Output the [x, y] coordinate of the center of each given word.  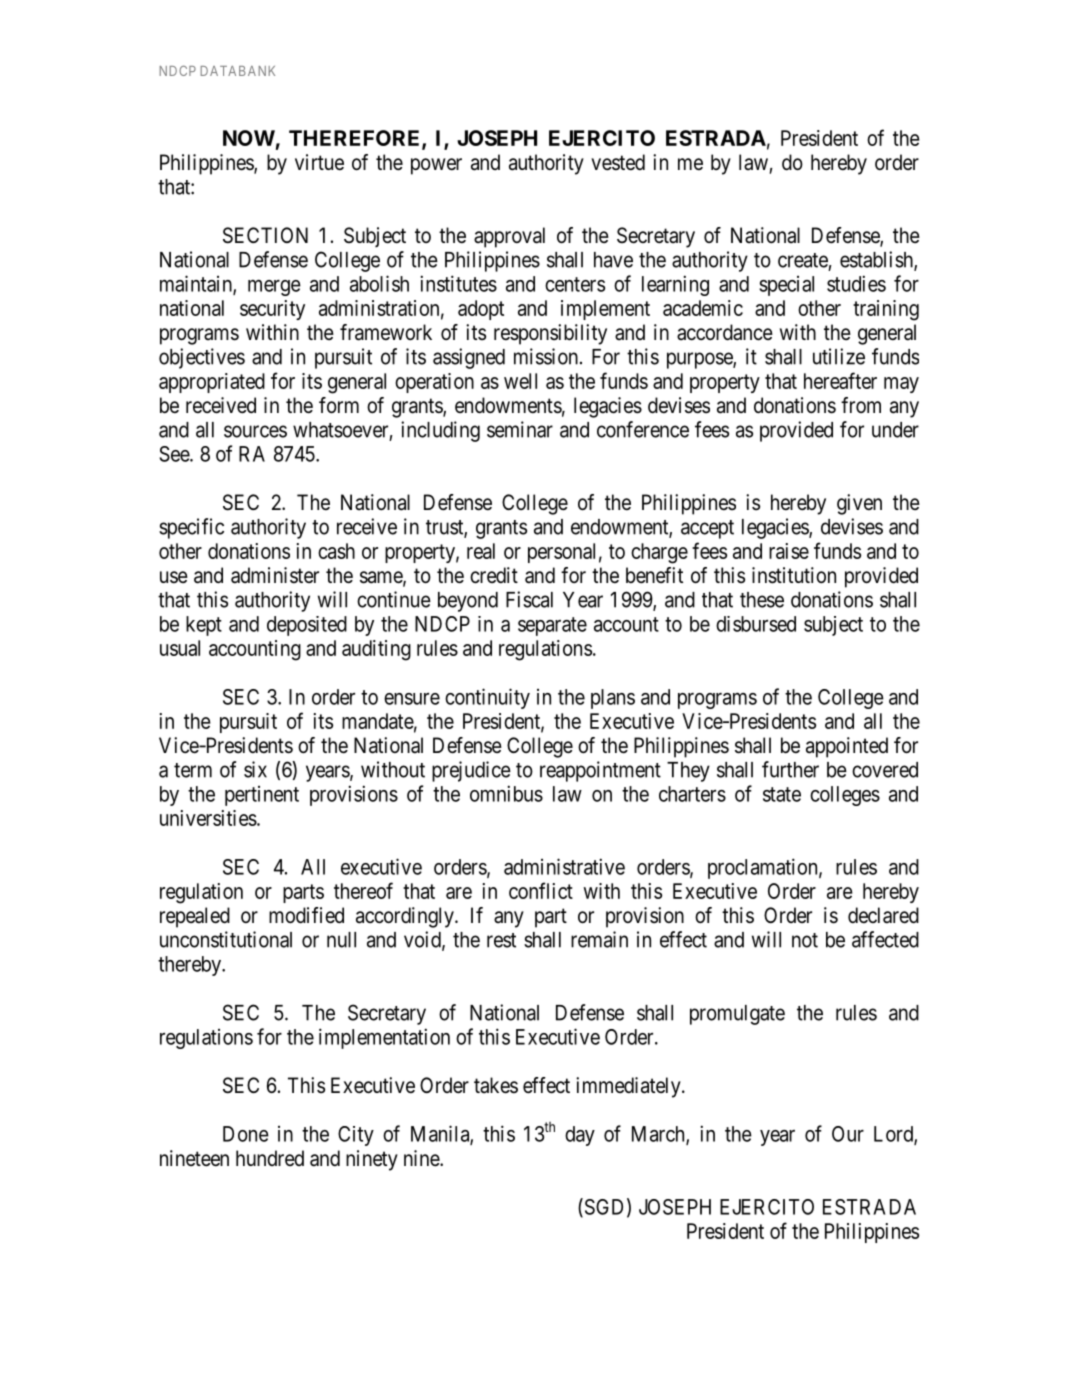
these [762, 600]
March [659, 1135]
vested [618, 162]
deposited [307, 626]
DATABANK [237, 71]
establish [877, 260]
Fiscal [529, 599]
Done [246, 1134]
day [580, 1136]
